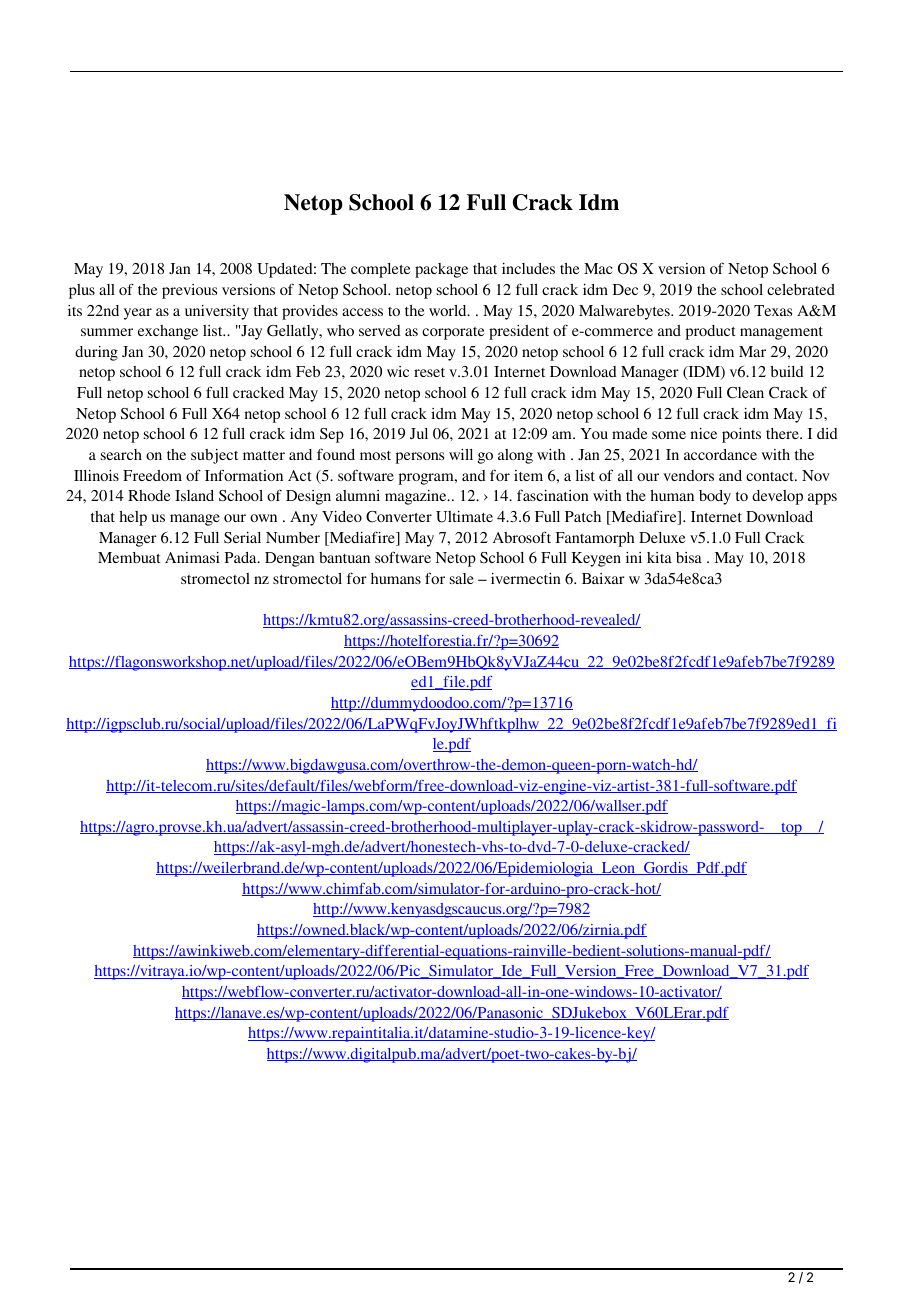 The width and height of the document is (913, 1316). What do you see at coordinates (464, 517) in the document?
I see `Ultimate` at bounding box center [464, 517].
